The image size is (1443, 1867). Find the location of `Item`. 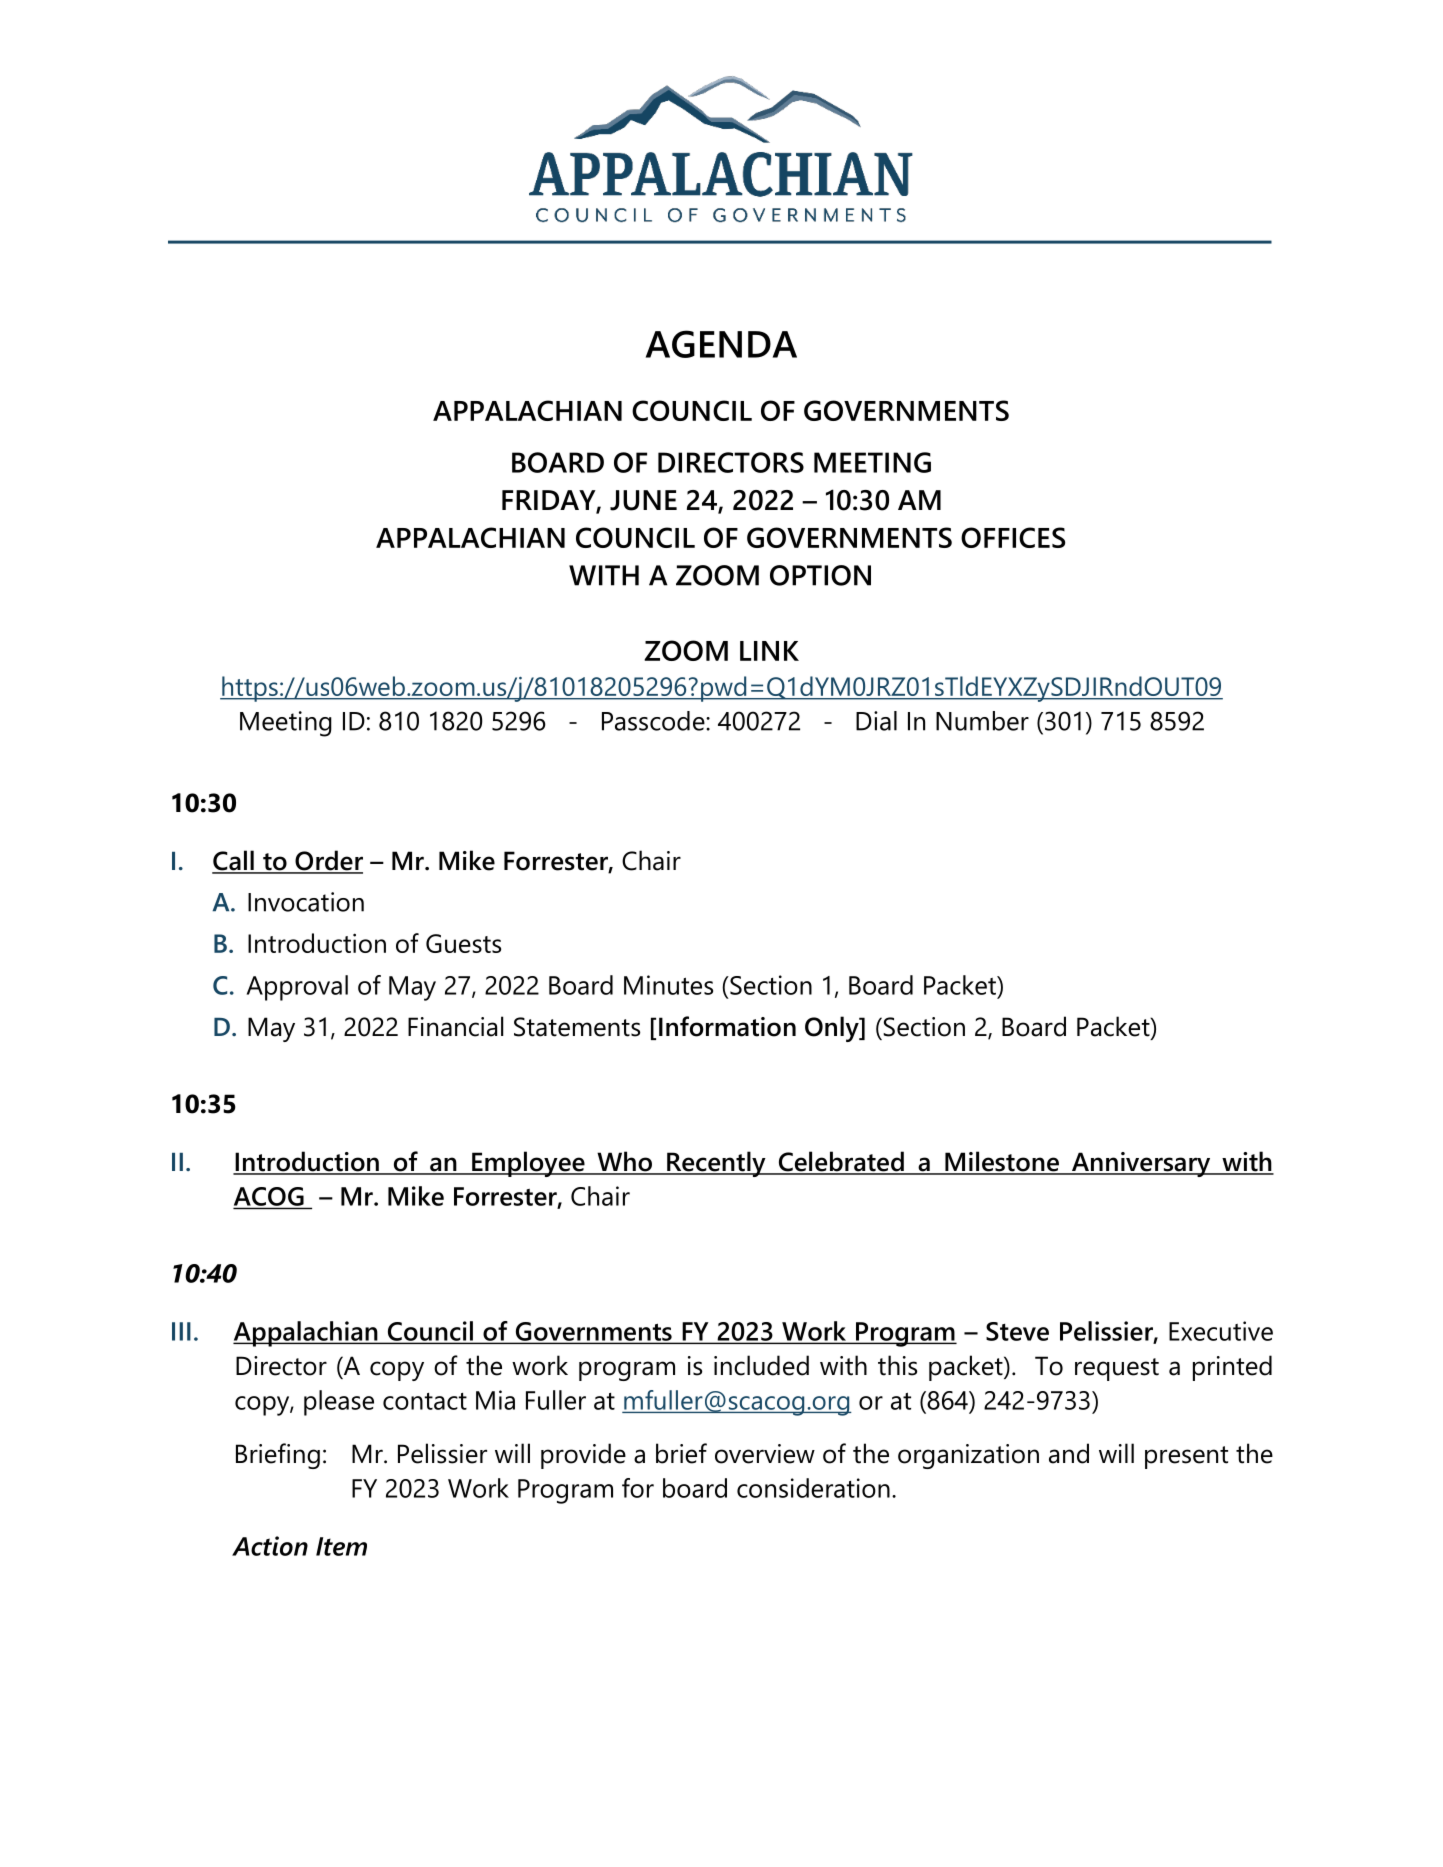

Item is located at coordinates (341, 1546).
